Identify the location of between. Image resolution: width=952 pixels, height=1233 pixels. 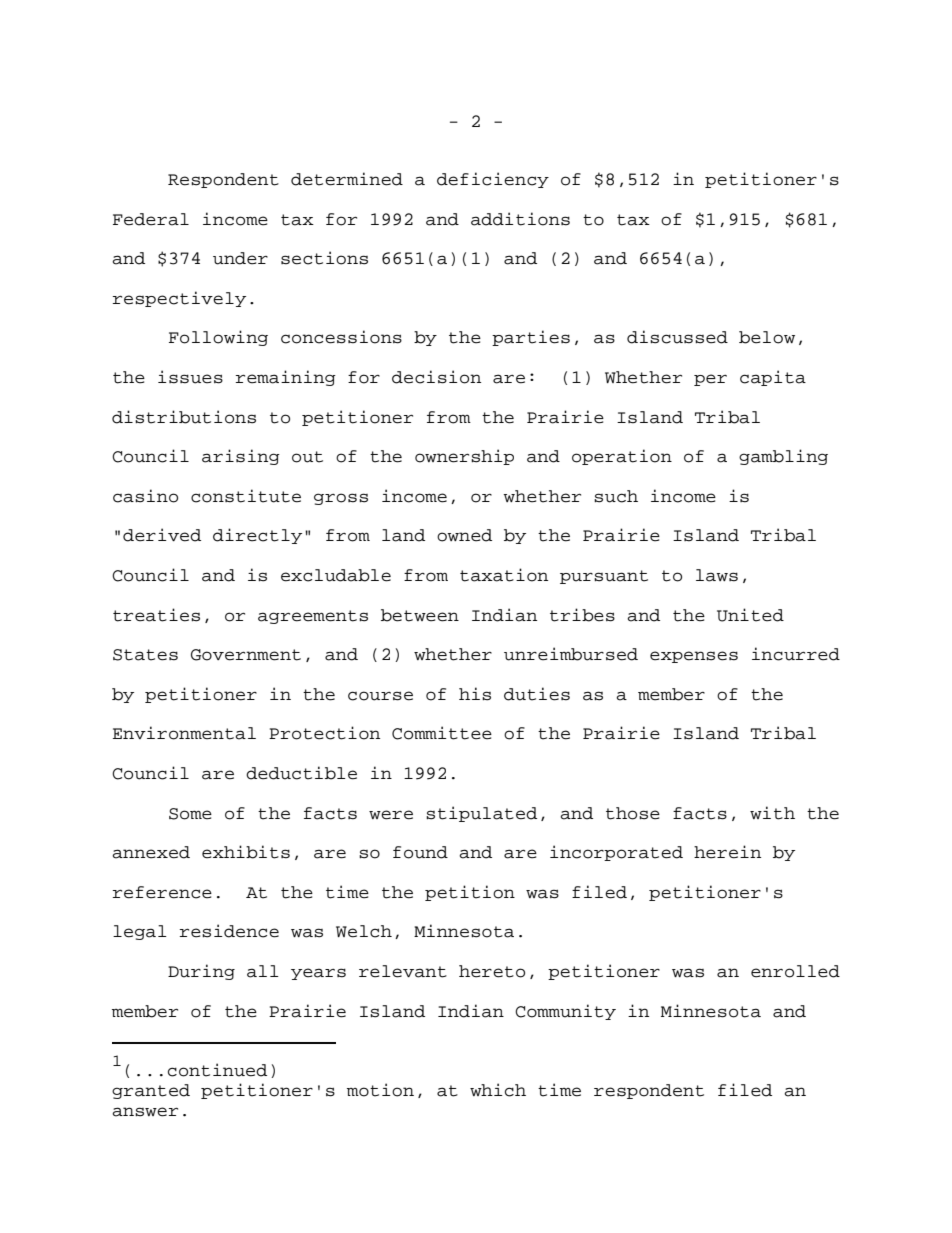
(420, 615).
